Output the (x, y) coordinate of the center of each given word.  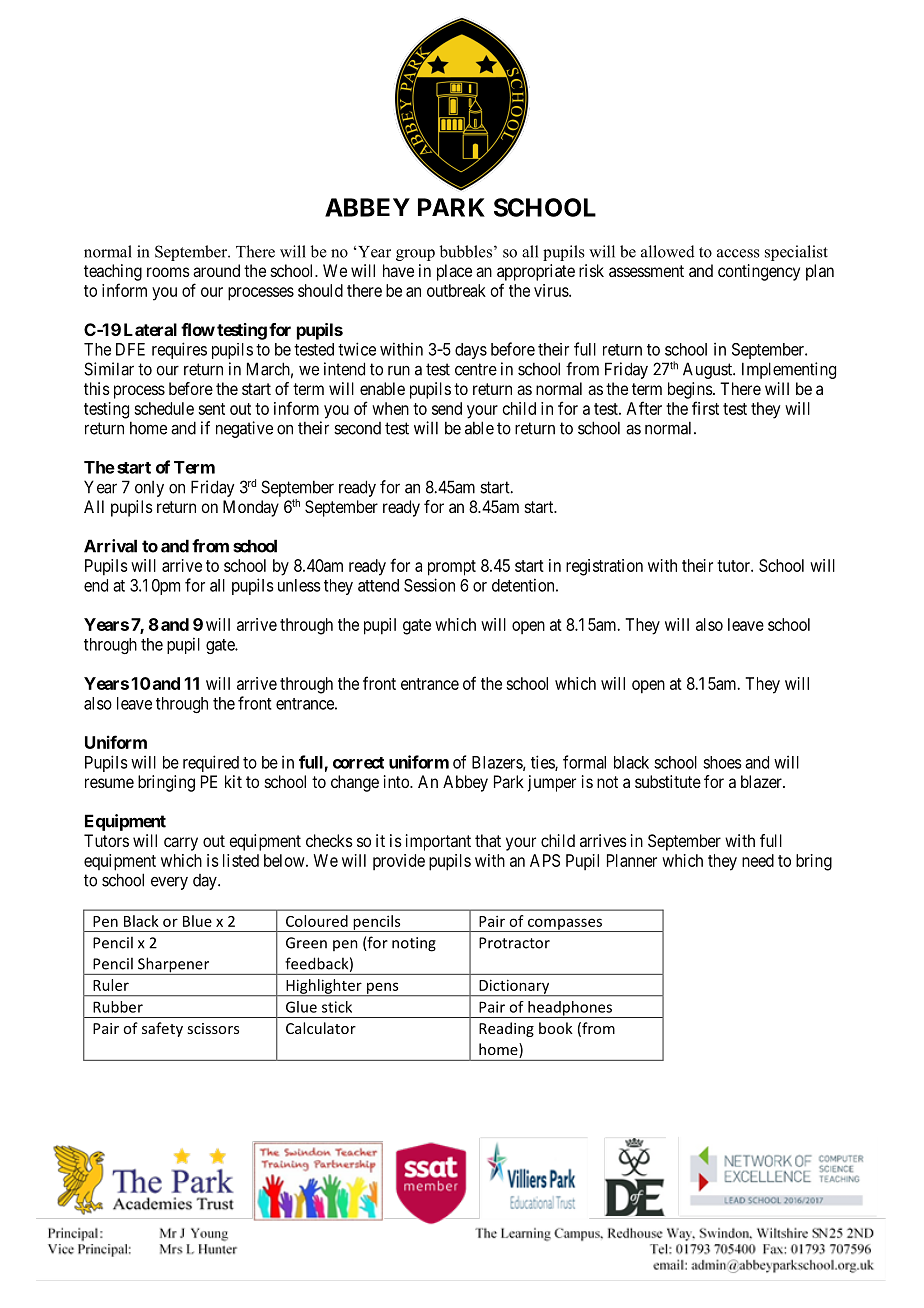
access (738, 253)
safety (162, 1029)
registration (604, 567)
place (454, 272)
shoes (722, 762)
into (397, 781)
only (149, 489)
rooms (168, 272)
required (211, 763)
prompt (452, 568)
